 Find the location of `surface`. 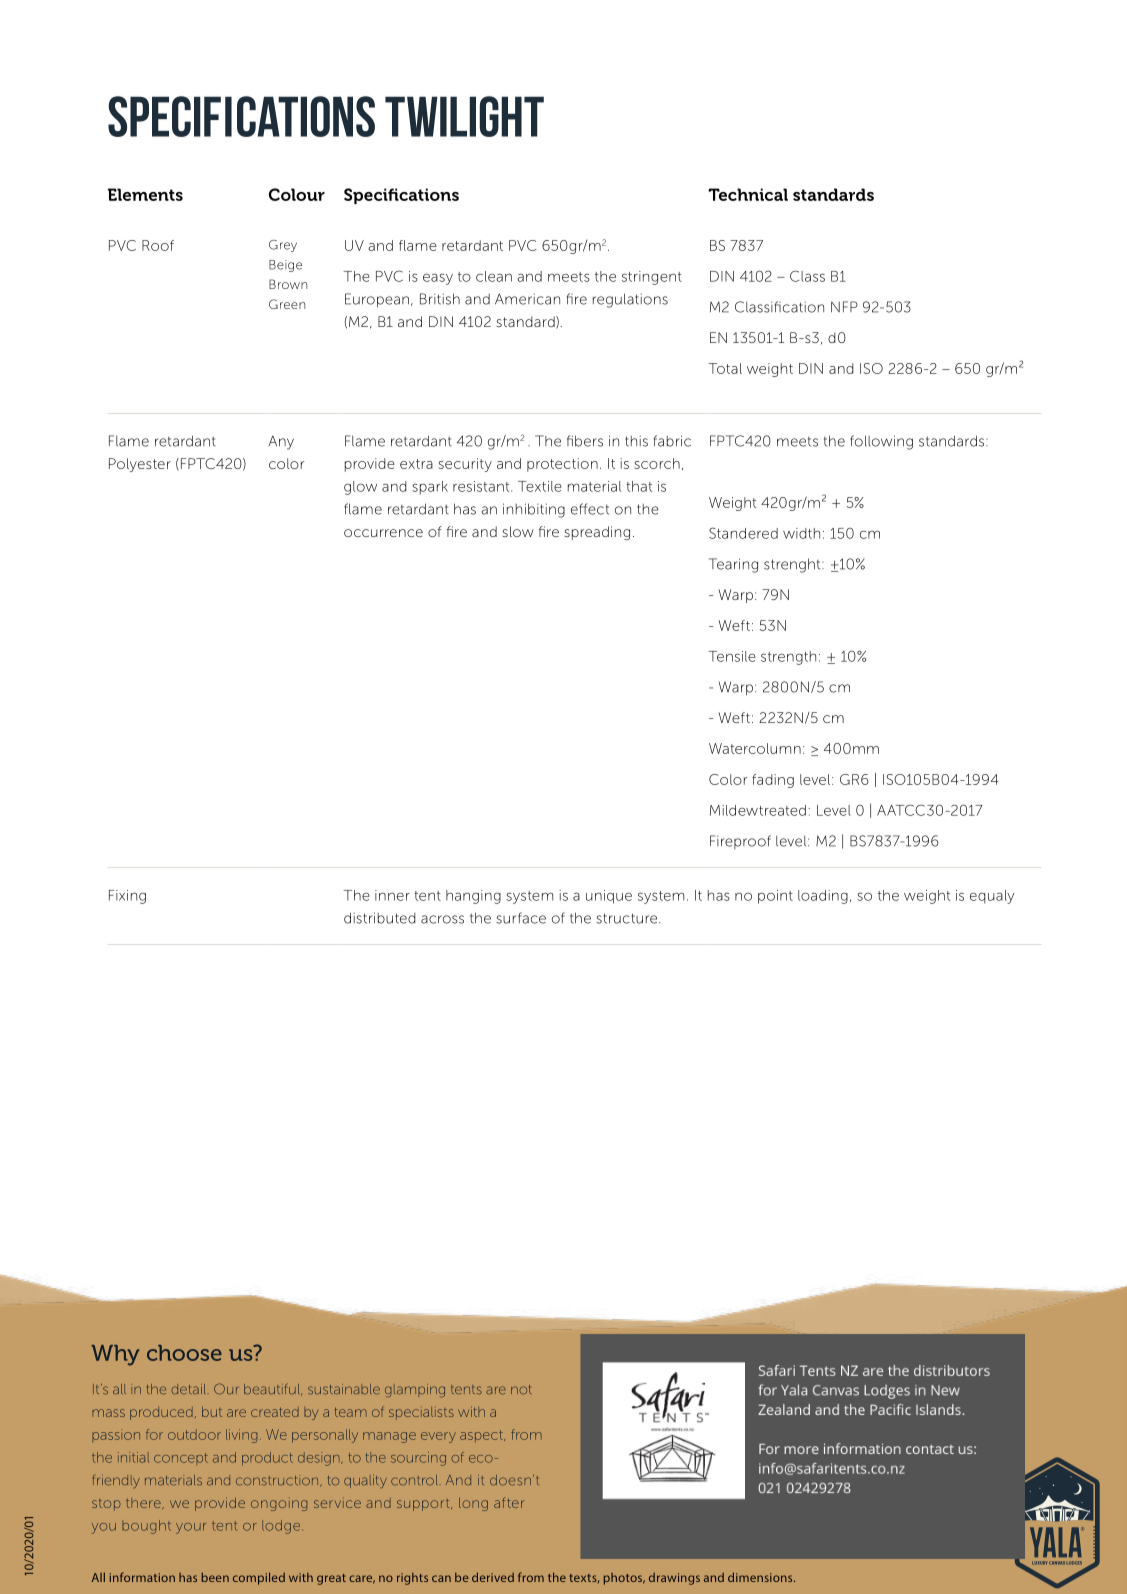

surface is located at coordinates (521, 918).
